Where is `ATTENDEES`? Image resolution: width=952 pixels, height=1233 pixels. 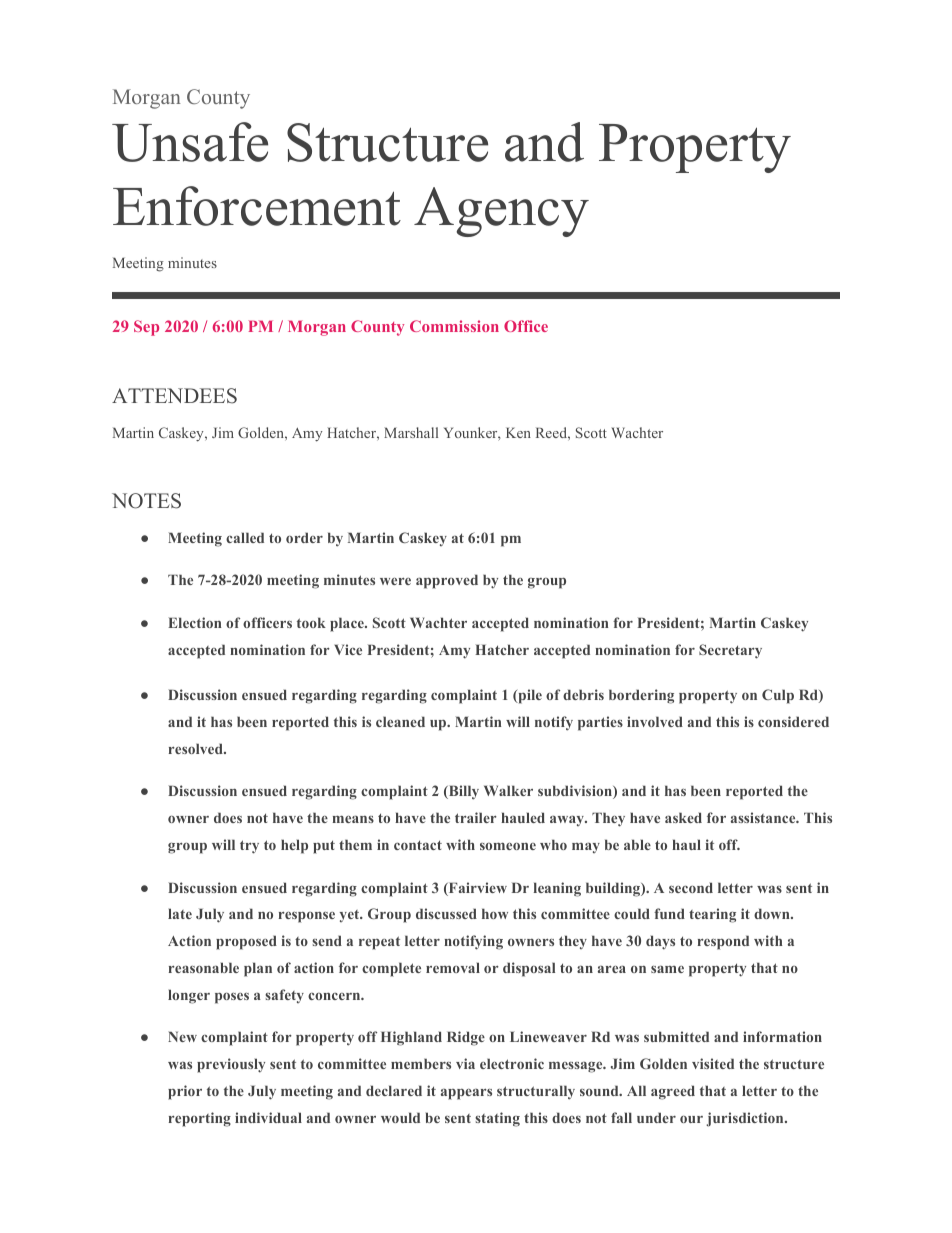
ATTENDEES is located at coordinates (174, 396).
